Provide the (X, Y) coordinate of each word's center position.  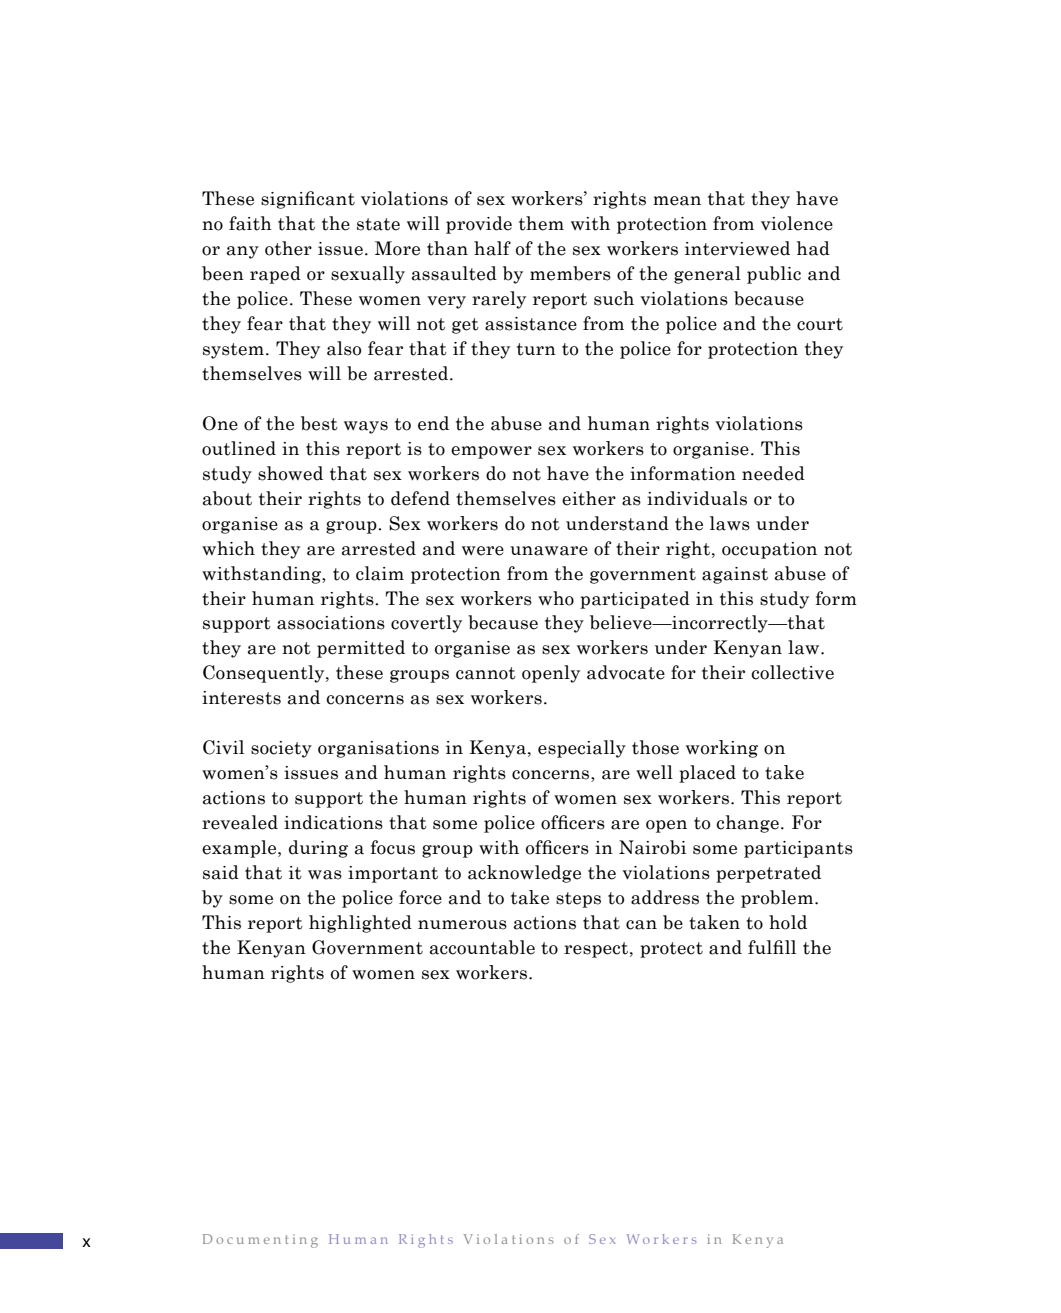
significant (308, 200)
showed (290, 473)
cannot (486, 673)
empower (491, 452)
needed (773, 473)
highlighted (360, 924)
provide (479, 225)
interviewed (737, 248)
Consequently (265, 674)
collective (792, 672)
